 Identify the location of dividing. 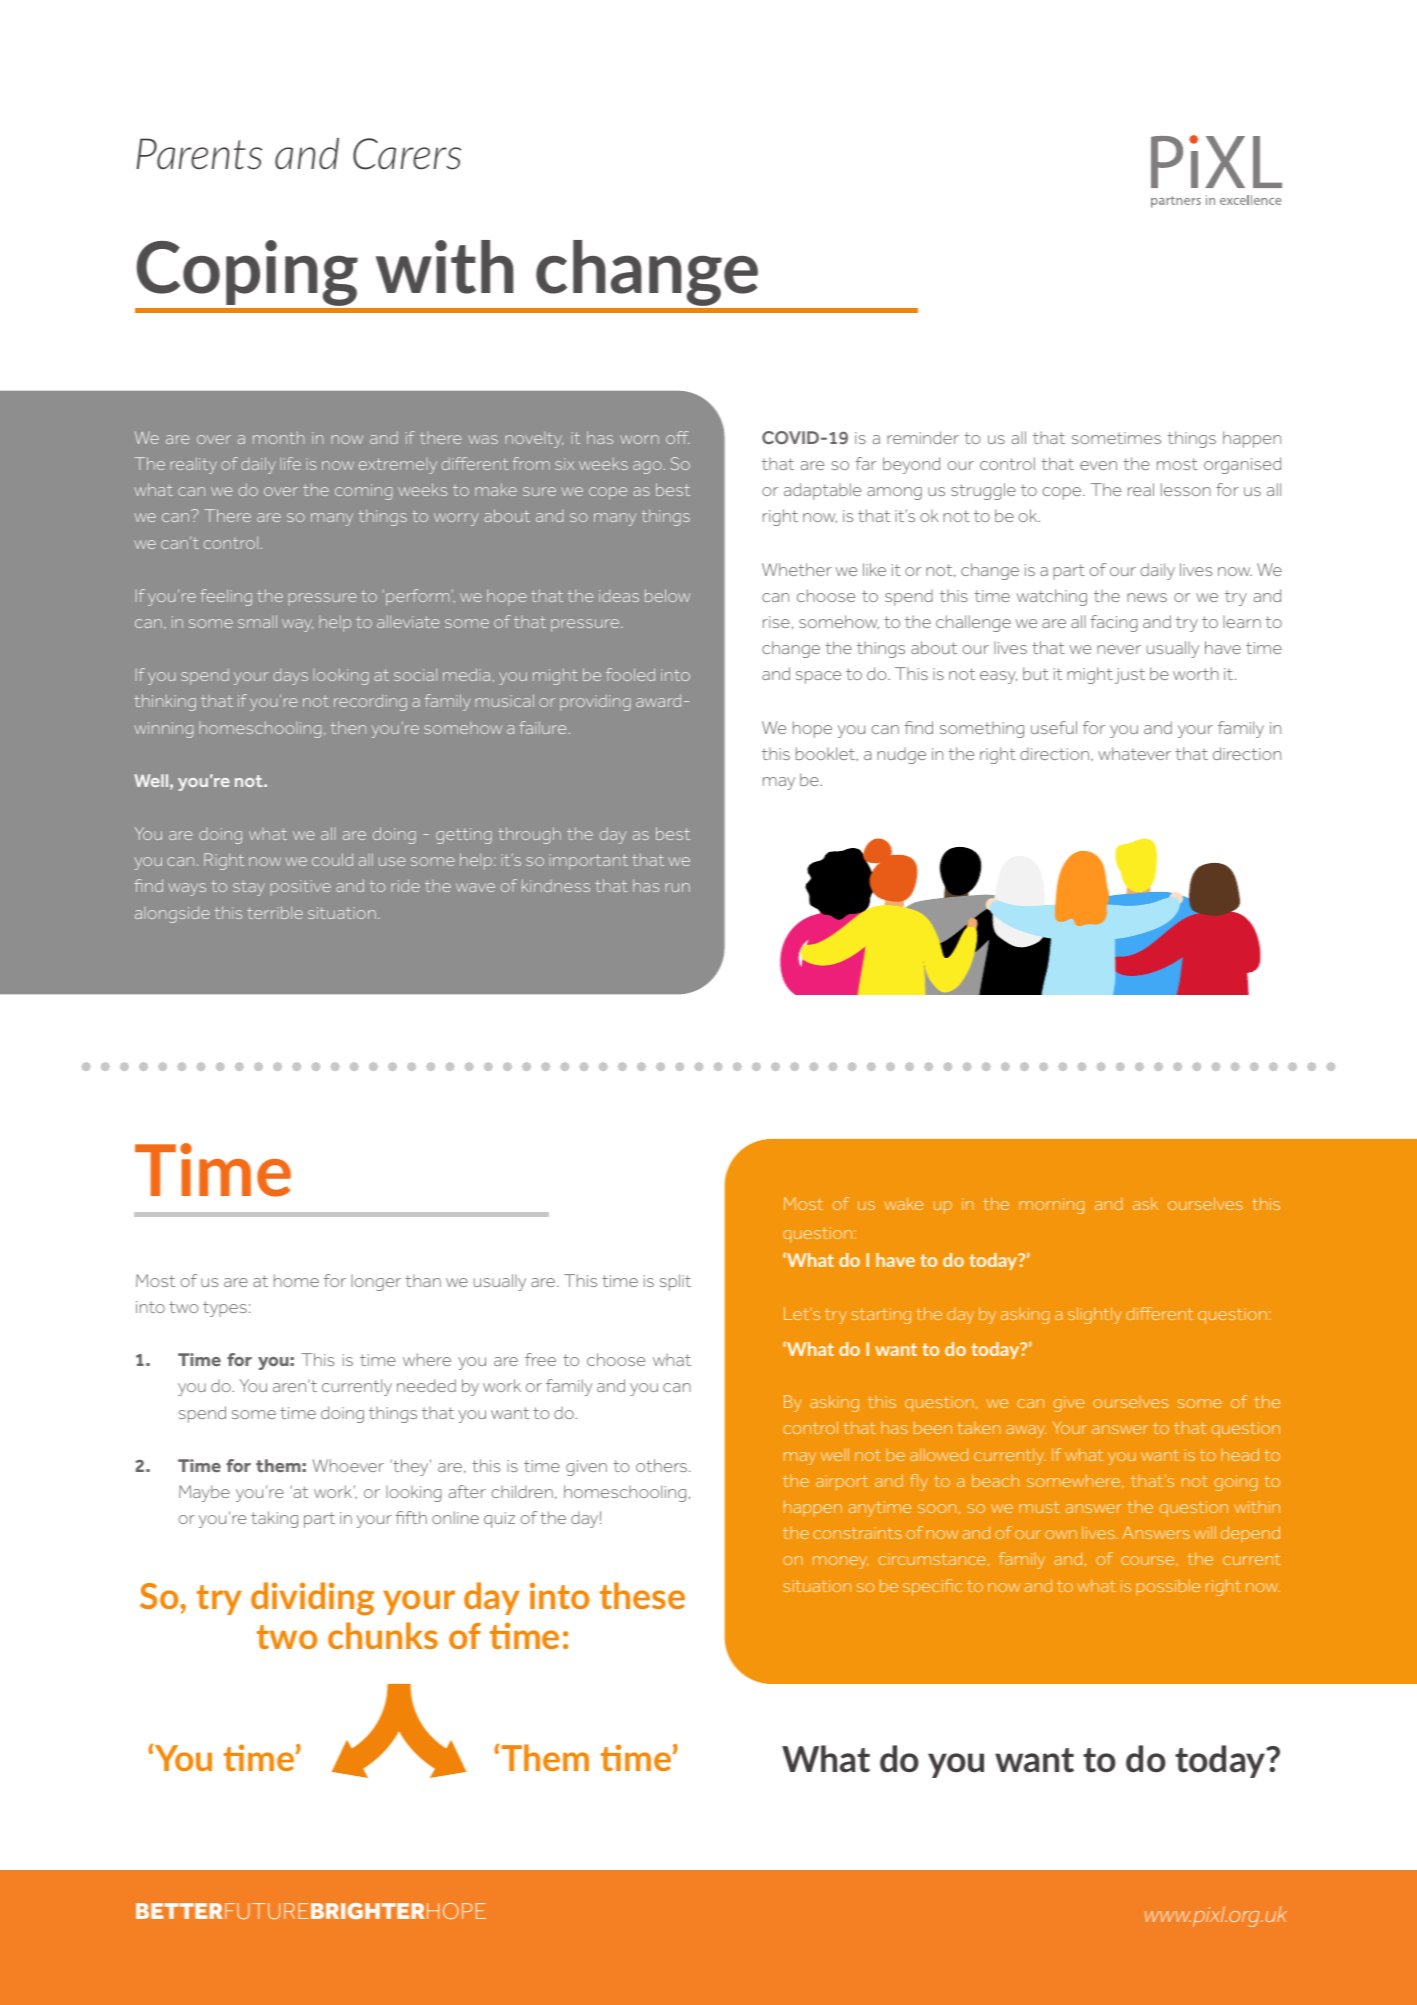
(312, 1599).
